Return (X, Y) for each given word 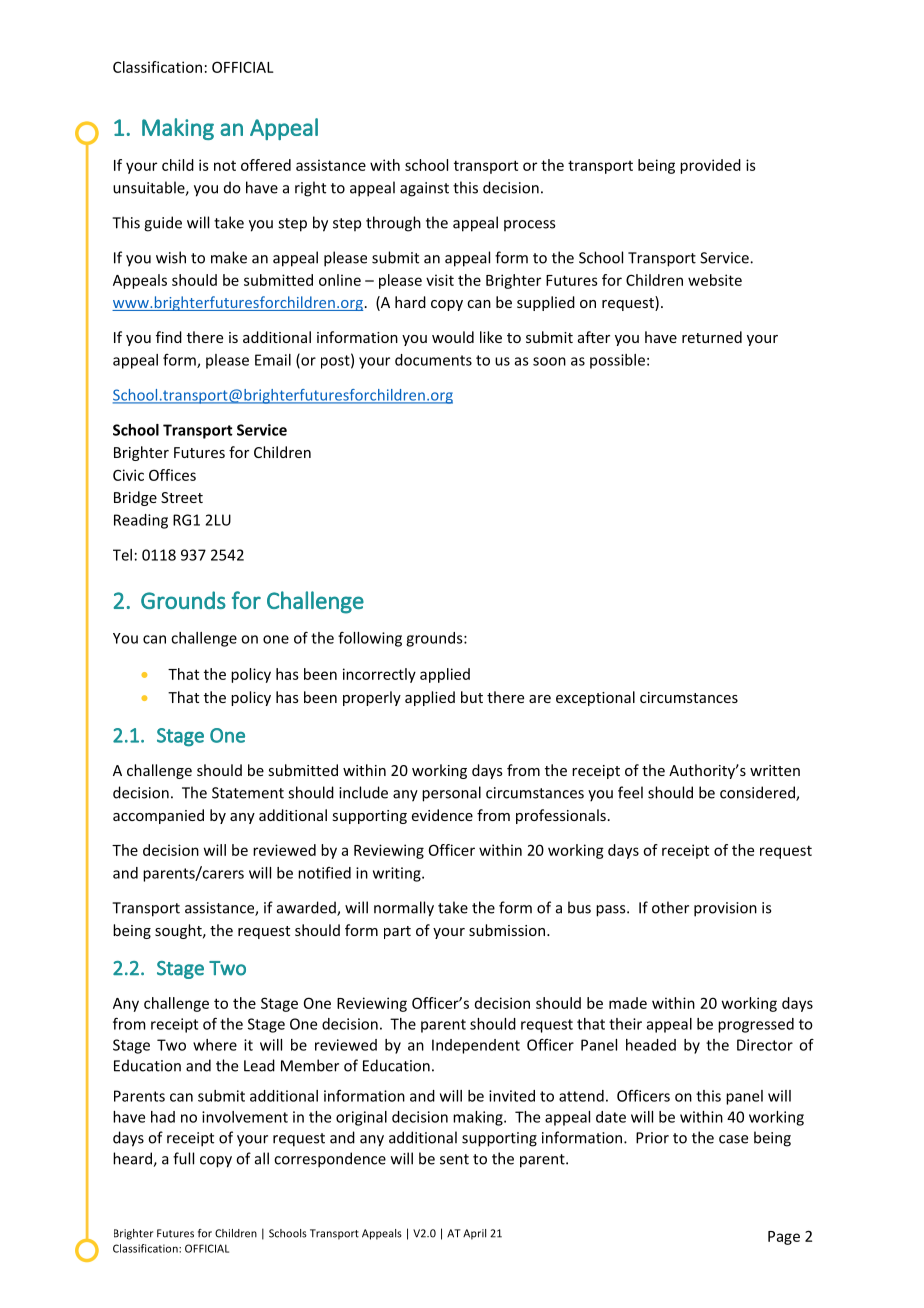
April (474, 1234)
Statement (248, 793)
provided (710, 166)
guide (163, 224)
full (183, 1158)
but (472, 697)
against (424, 189)
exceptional (595, 698)
